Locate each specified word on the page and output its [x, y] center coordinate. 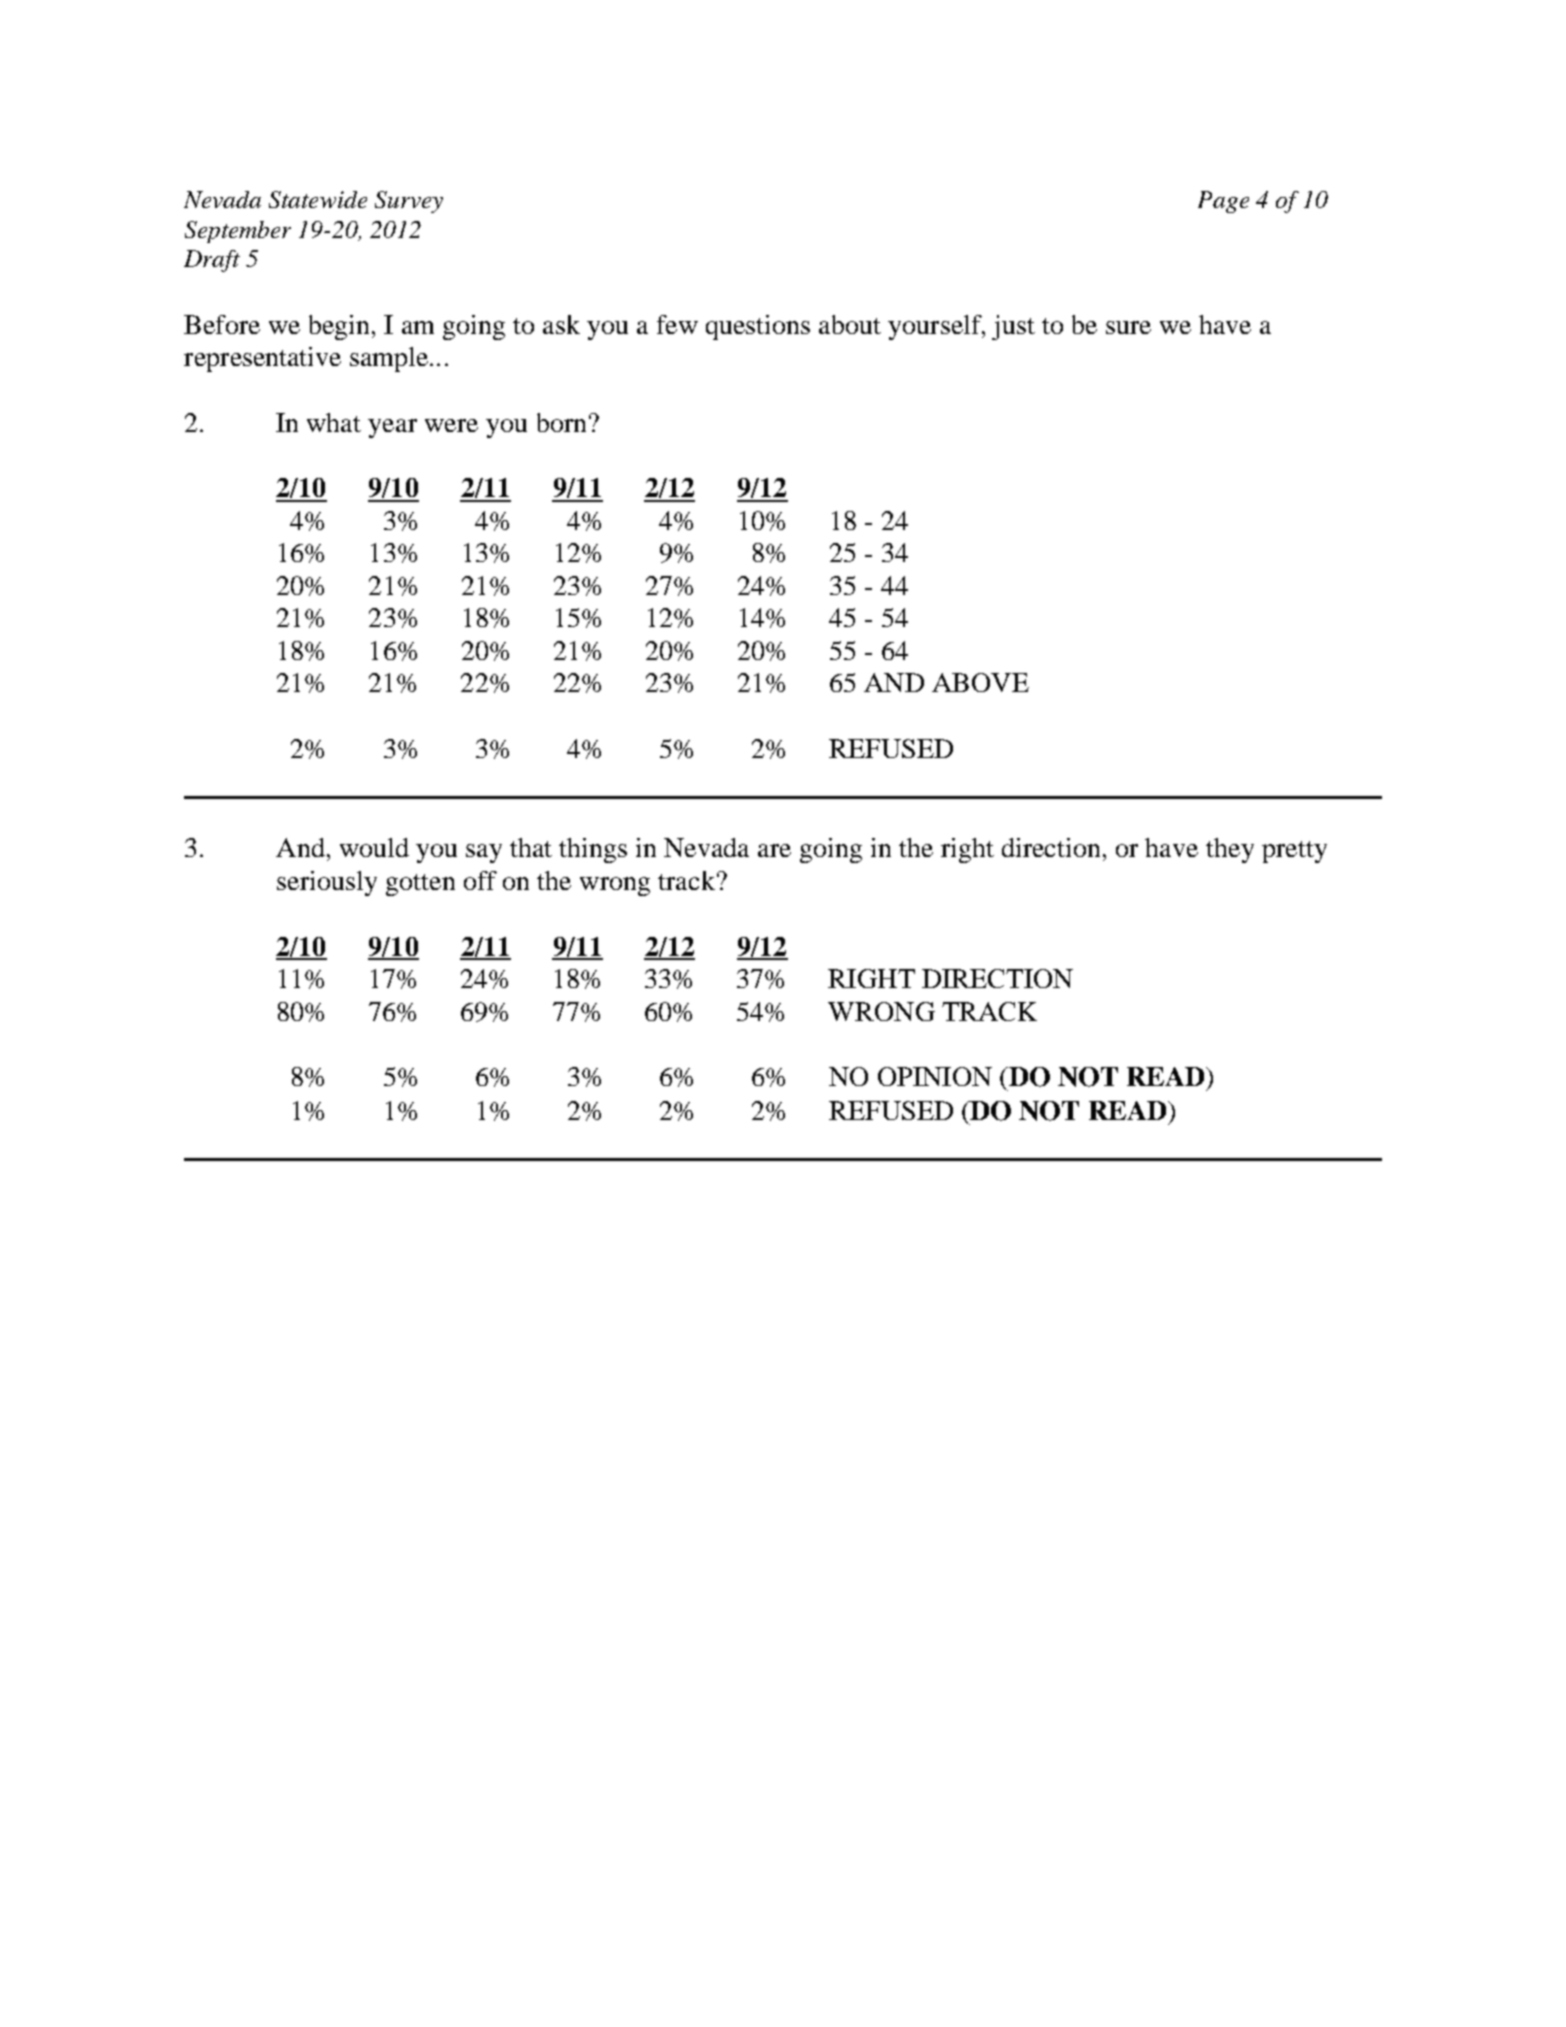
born [561, 422]
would [374, 847]
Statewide [318, 199]
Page [1223, 202]
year [392, 428]
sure [1128, 327]
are [774, 850]
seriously [327, 883]
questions [758, 327]
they [1230, 850]
